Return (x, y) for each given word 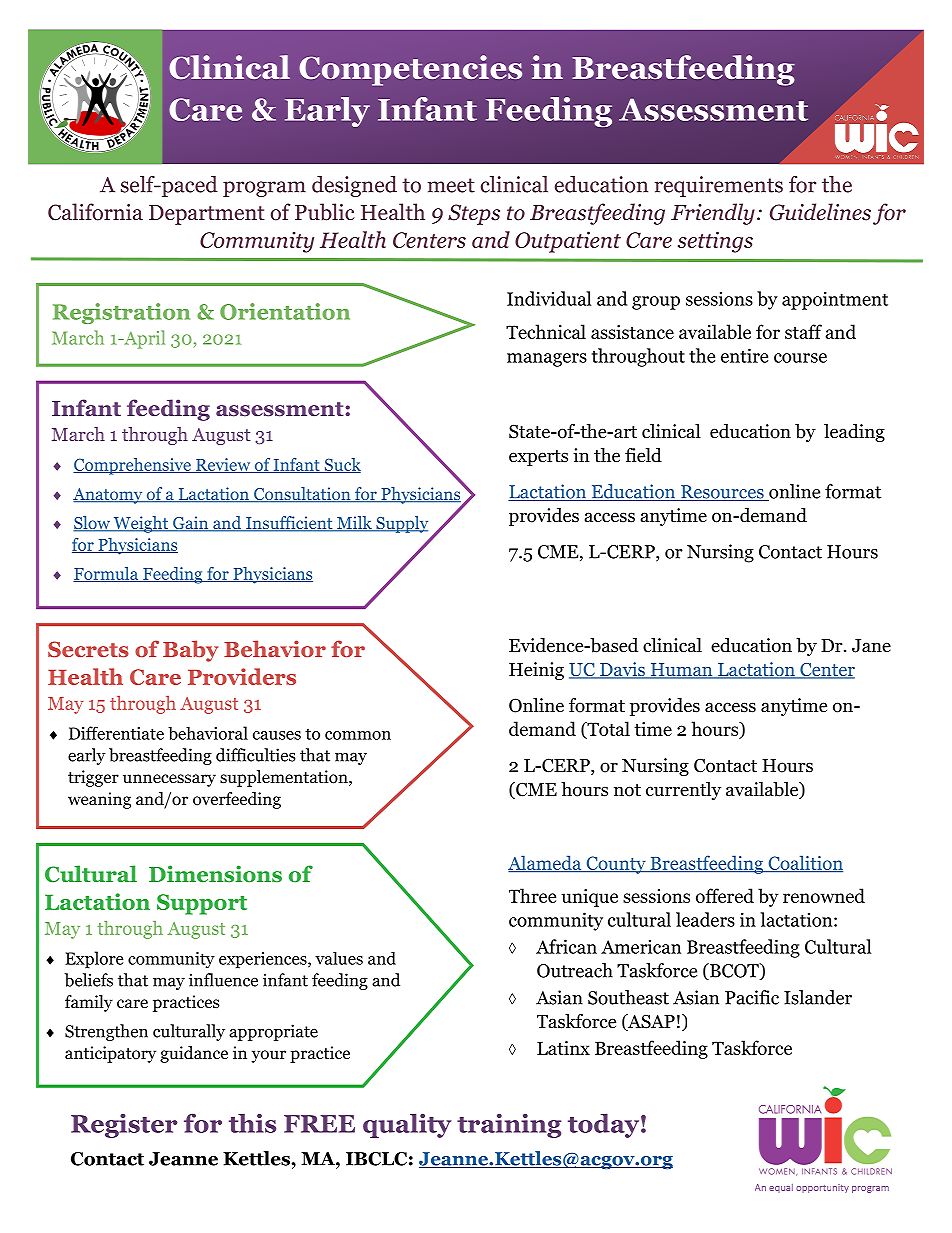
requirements (719, 186)
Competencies (410, 70)
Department (207, 215)
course (800, 358)
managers (547, 360)
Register (124, 1126)
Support (202, 904)
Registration (121, 313)
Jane (871, 646)
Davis (622, 670)
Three (532, 895)
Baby (190, 651)
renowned (824, 895)
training (509, 1126)
